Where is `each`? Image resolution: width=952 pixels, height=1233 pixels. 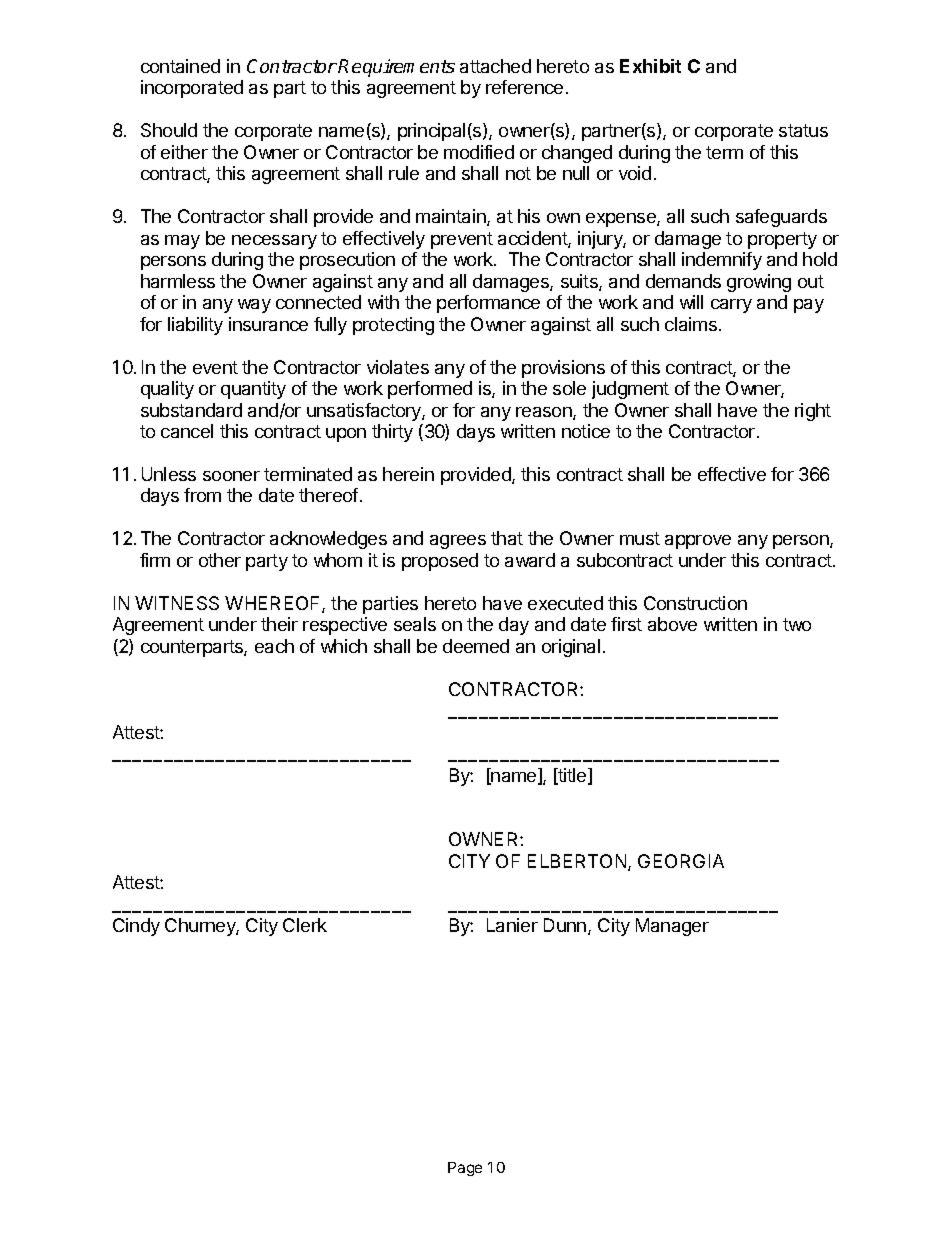
each is located at coordinates (274, 646).
